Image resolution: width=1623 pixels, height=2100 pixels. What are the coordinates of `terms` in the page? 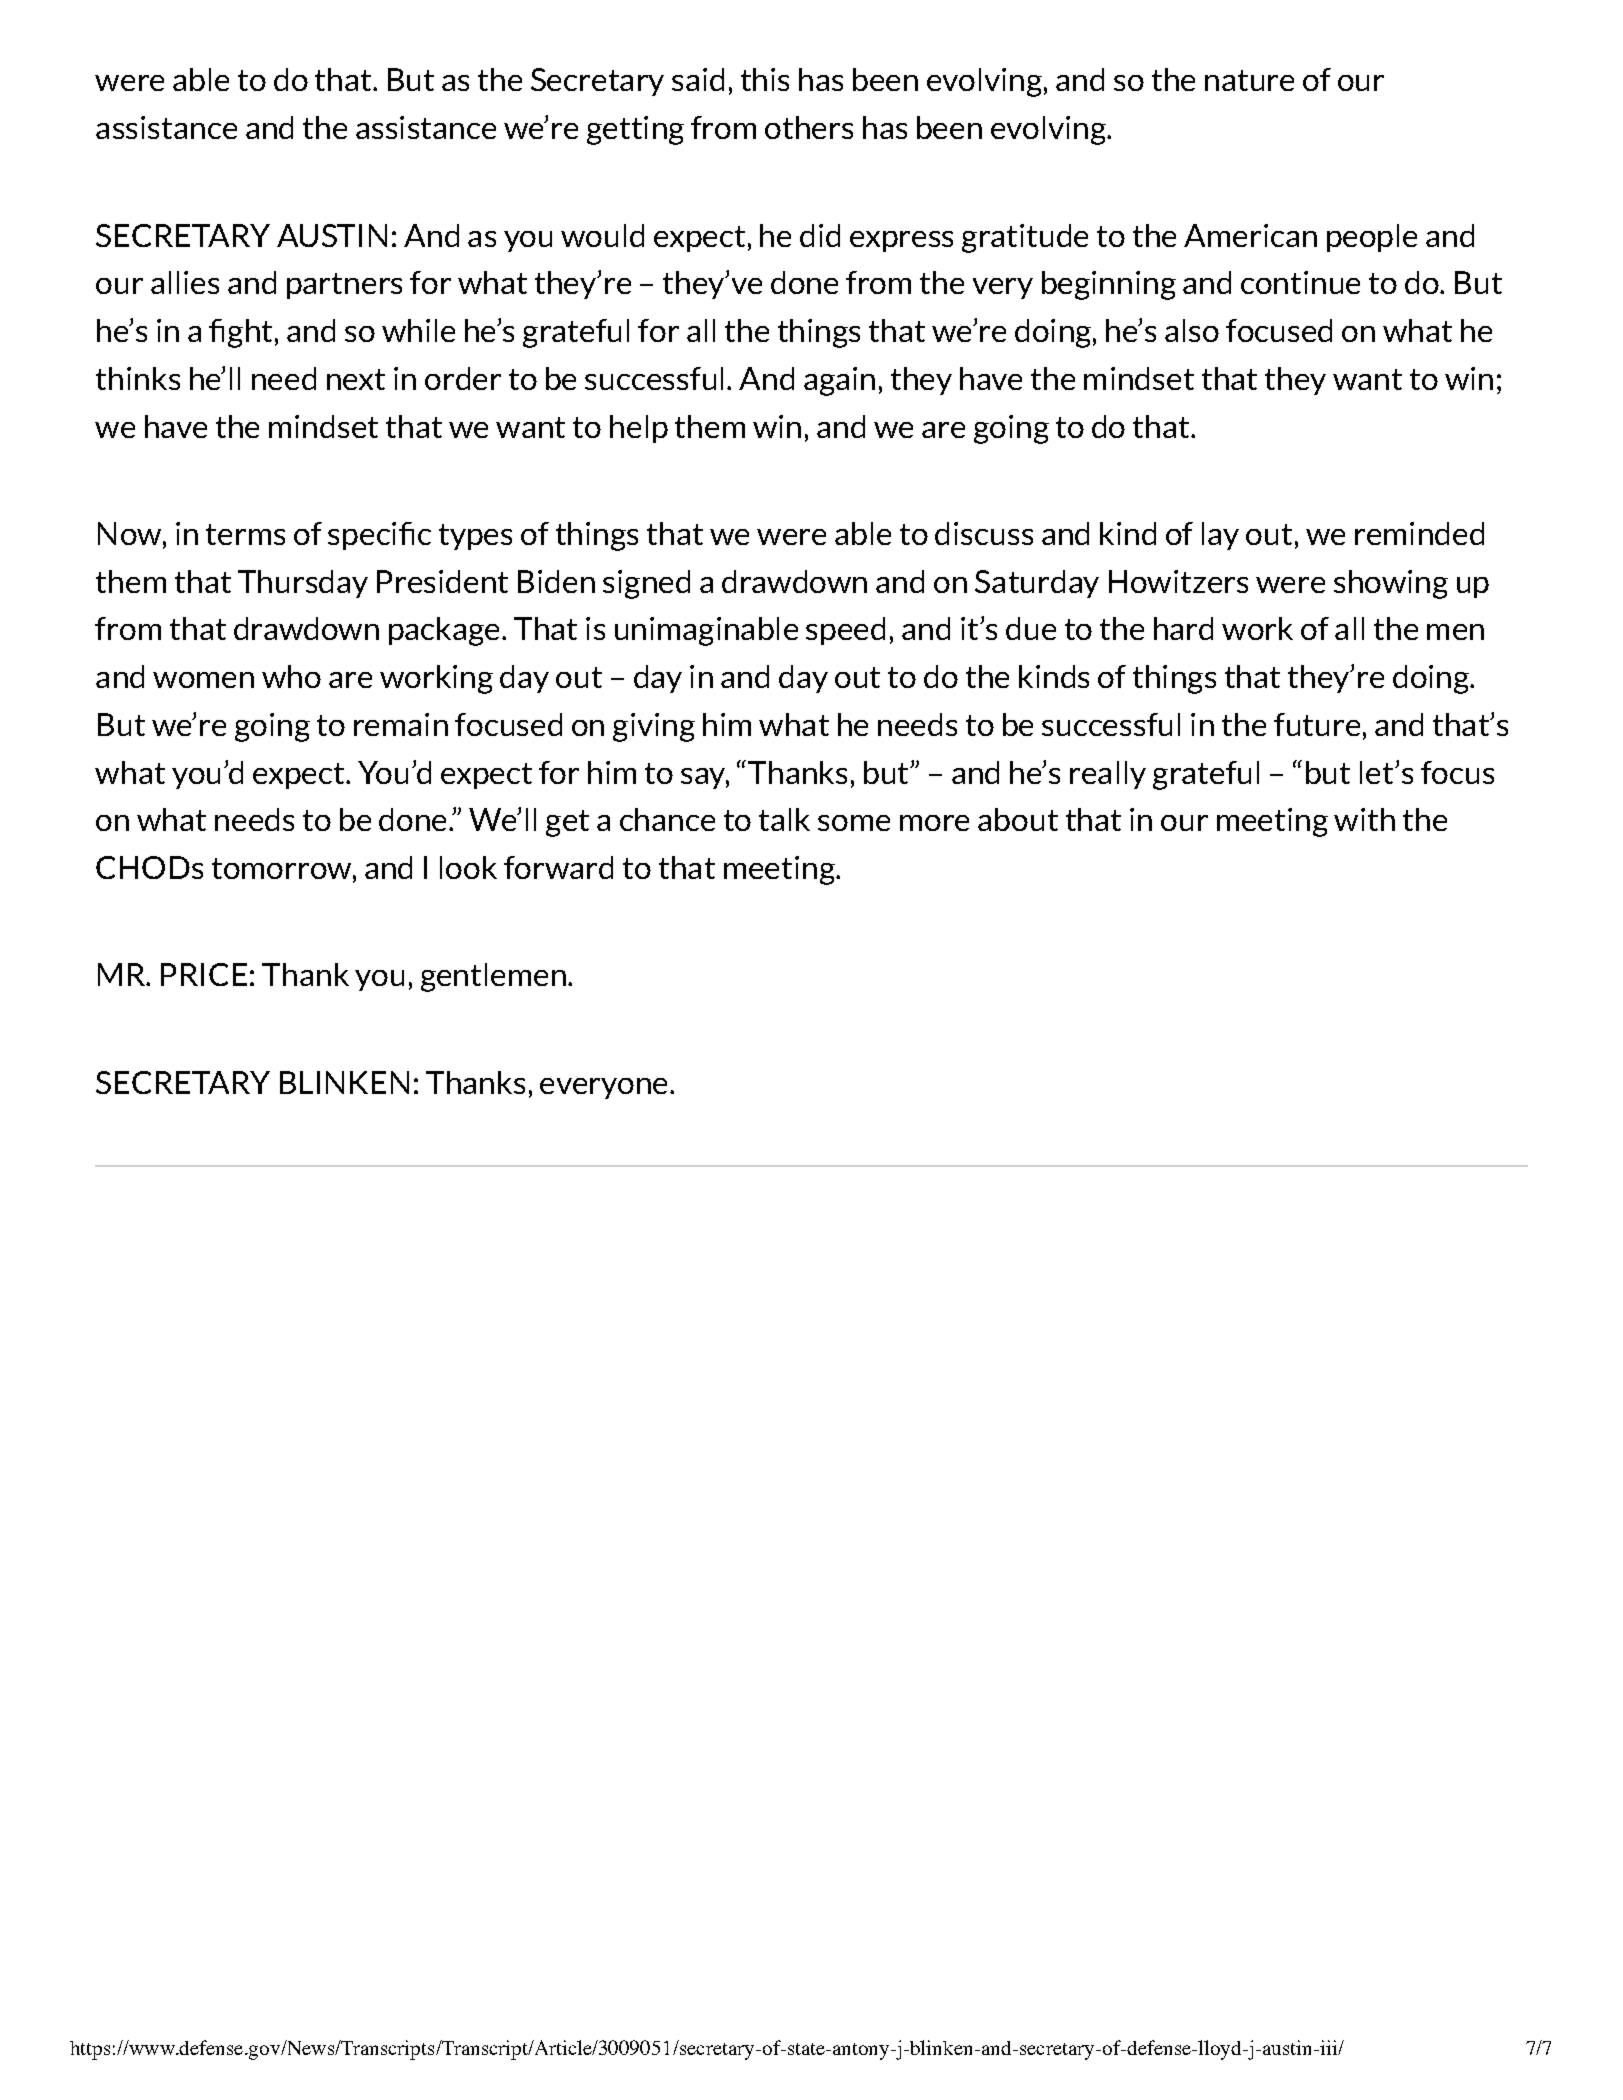 It's located at (245, 534).
